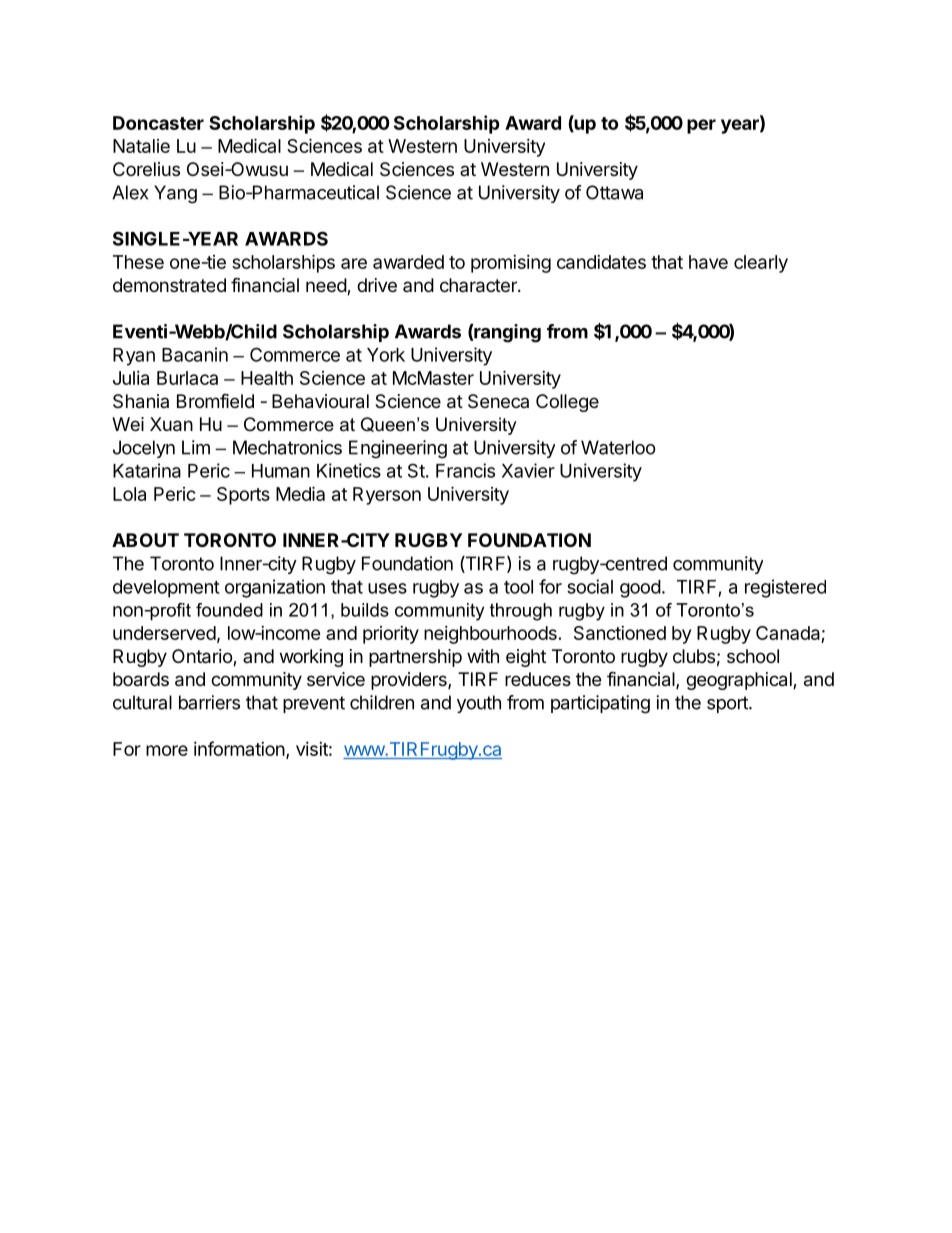 This screenshot has width=952, height=1233. Describe the element at coordinates (614, 192) in the screenshot. I see `Ottawa` at that location.
